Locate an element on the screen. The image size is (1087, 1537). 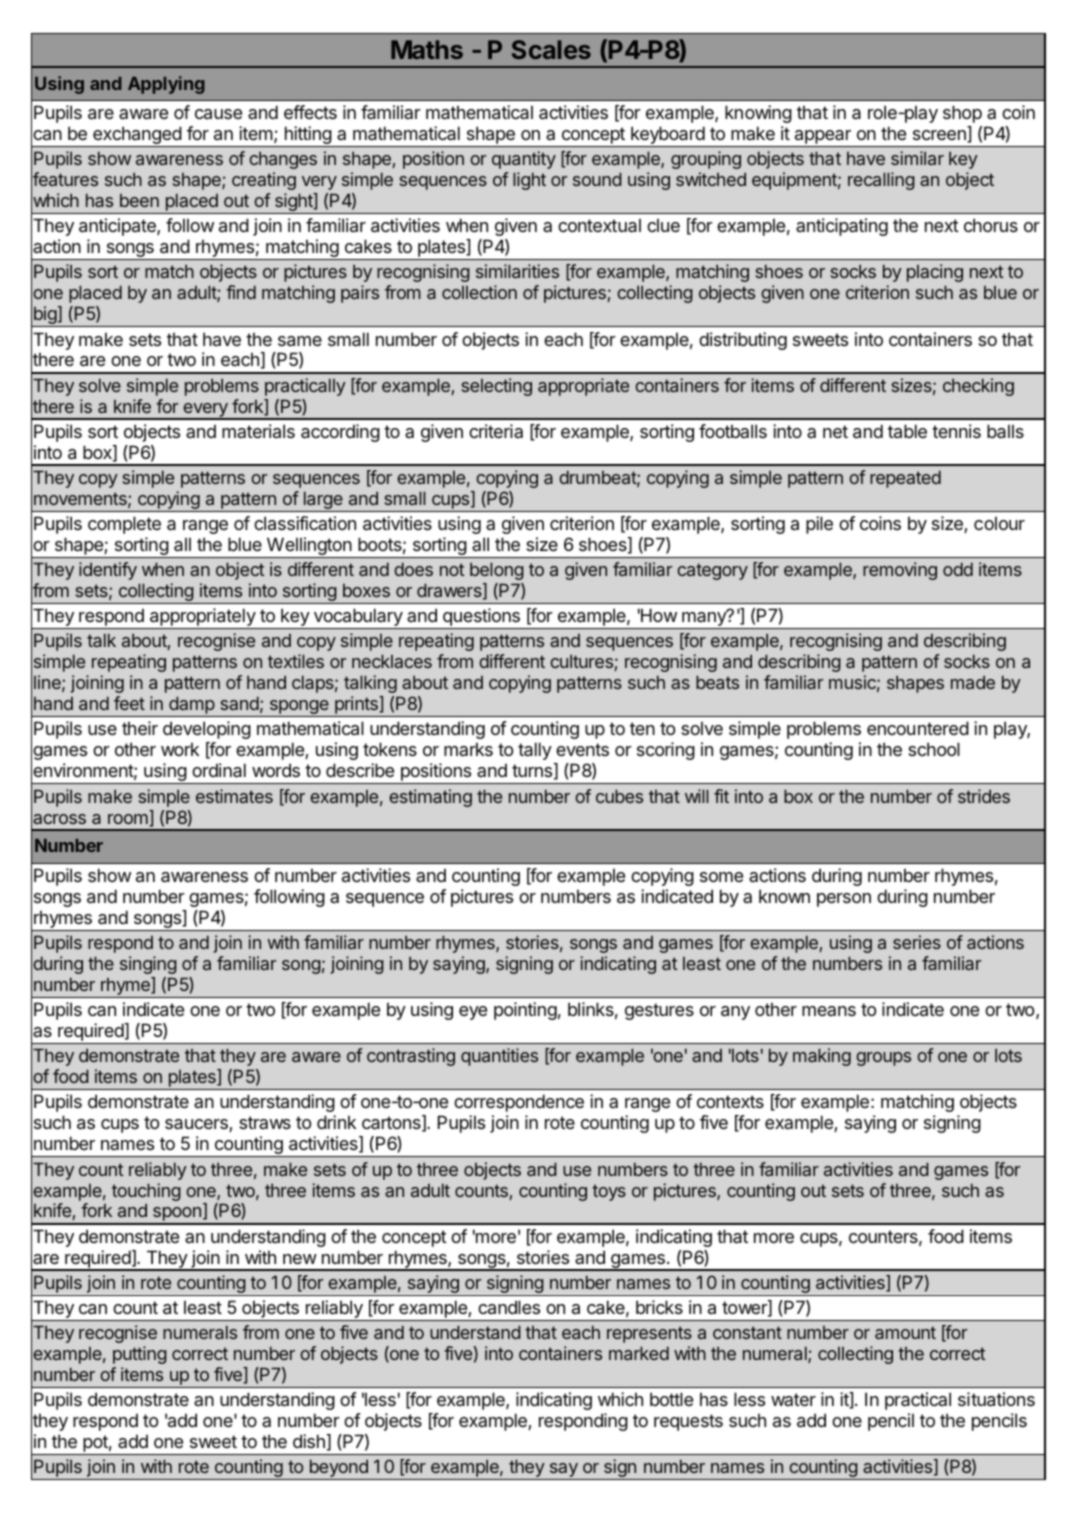
ordinal is located at coordinates (219, 770).
